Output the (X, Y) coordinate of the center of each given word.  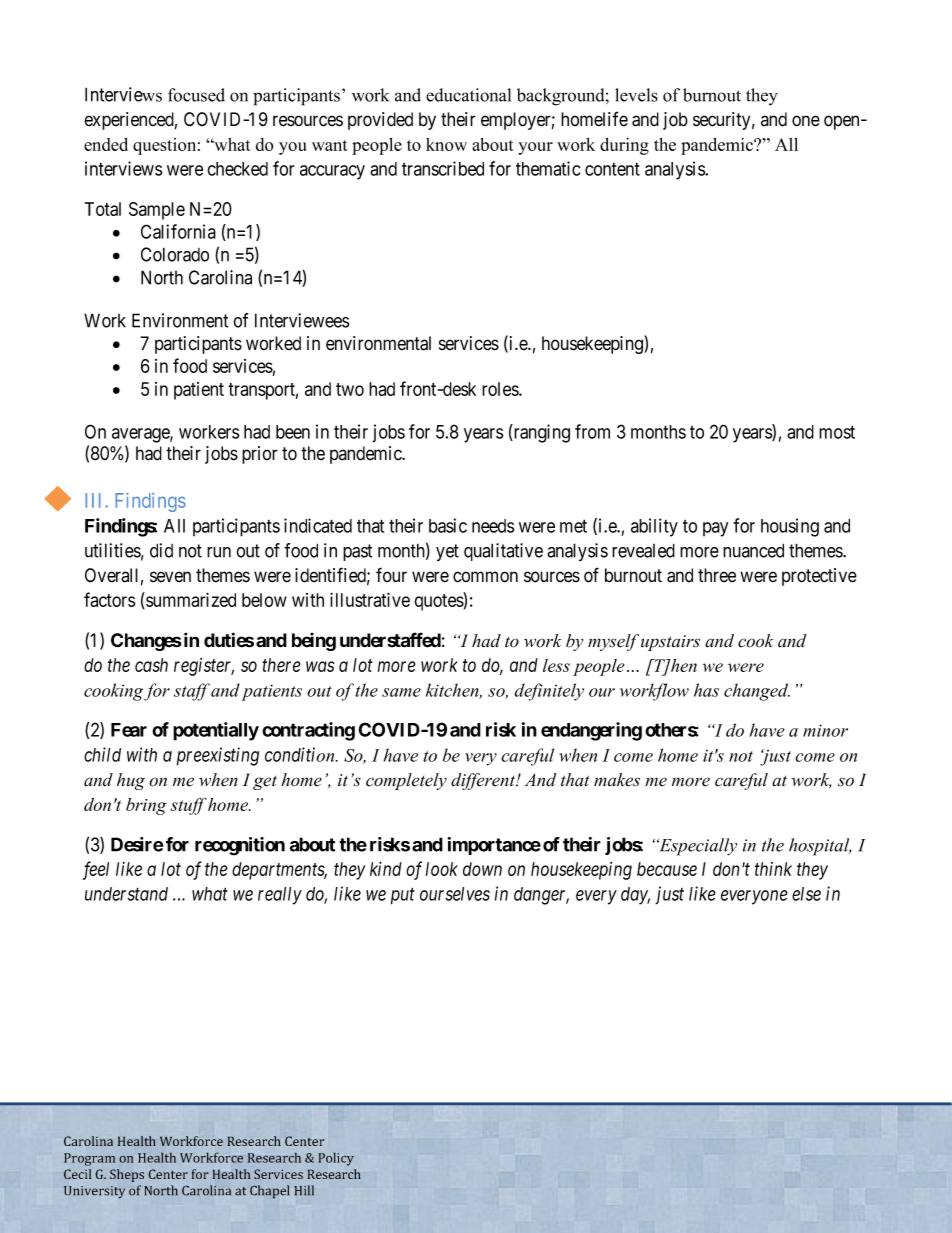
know (446, 144)
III (95, 500)
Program (89, 1159)
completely (406, 781)
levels (636, 95)
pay (715, 529)
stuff (188, 806)
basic (448, 525)
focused (196, 95)
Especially (697, 847)
